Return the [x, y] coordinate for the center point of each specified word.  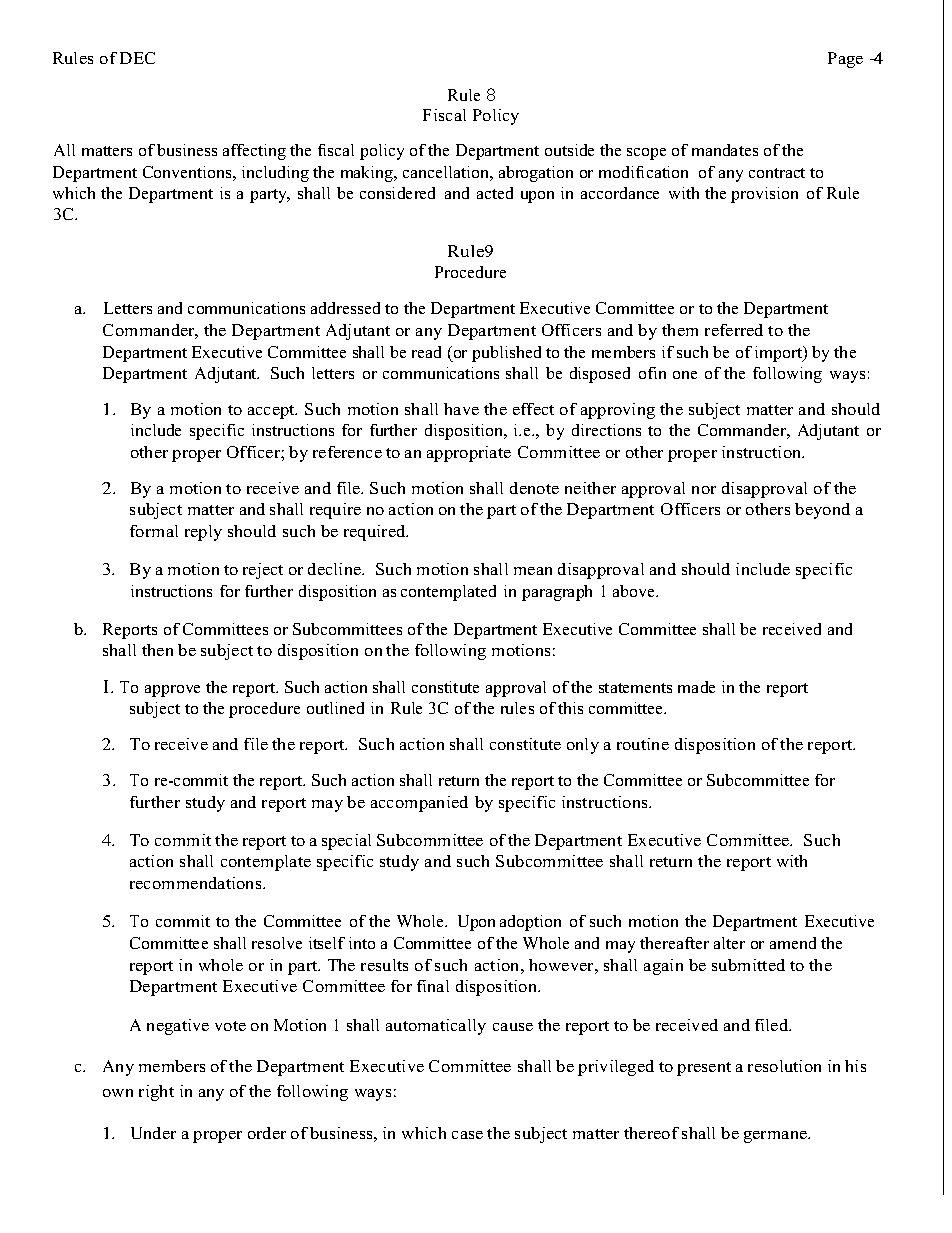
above [635, 591]
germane [777, 1137]
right [156, 1093]
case [467, 1135]
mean [533, 571]
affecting [254, 152]
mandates [725, 150]
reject [263, 571]
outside [569, 150]
